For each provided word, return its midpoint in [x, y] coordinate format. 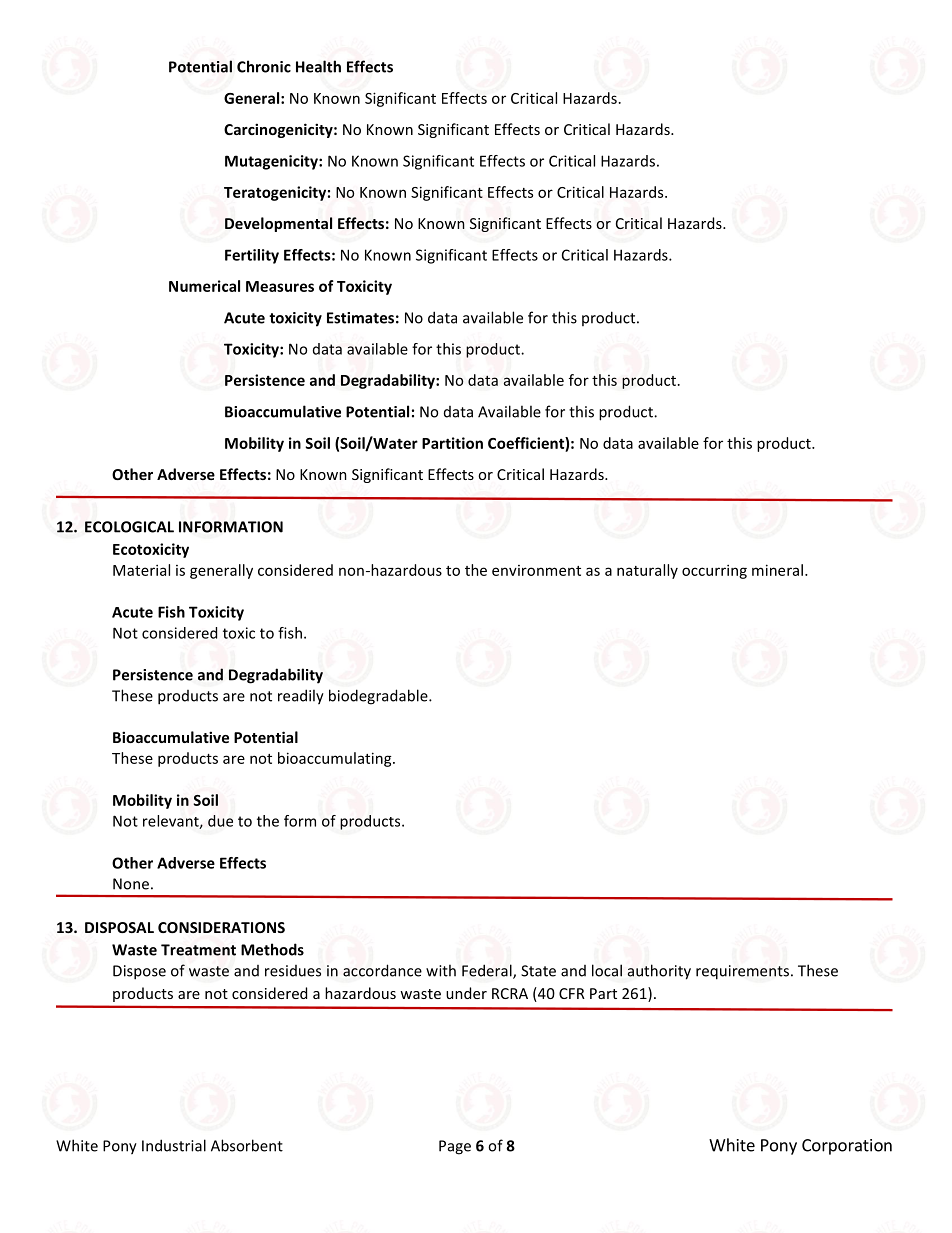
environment [536, 570]
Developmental [278, 224]
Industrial [174, 1145]
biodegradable [379, 697]
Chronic [264, 66]
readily [301, 697]
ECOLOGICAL [129, 527]
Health [318, 66]
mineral [777, 570]
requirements [742, 972]
